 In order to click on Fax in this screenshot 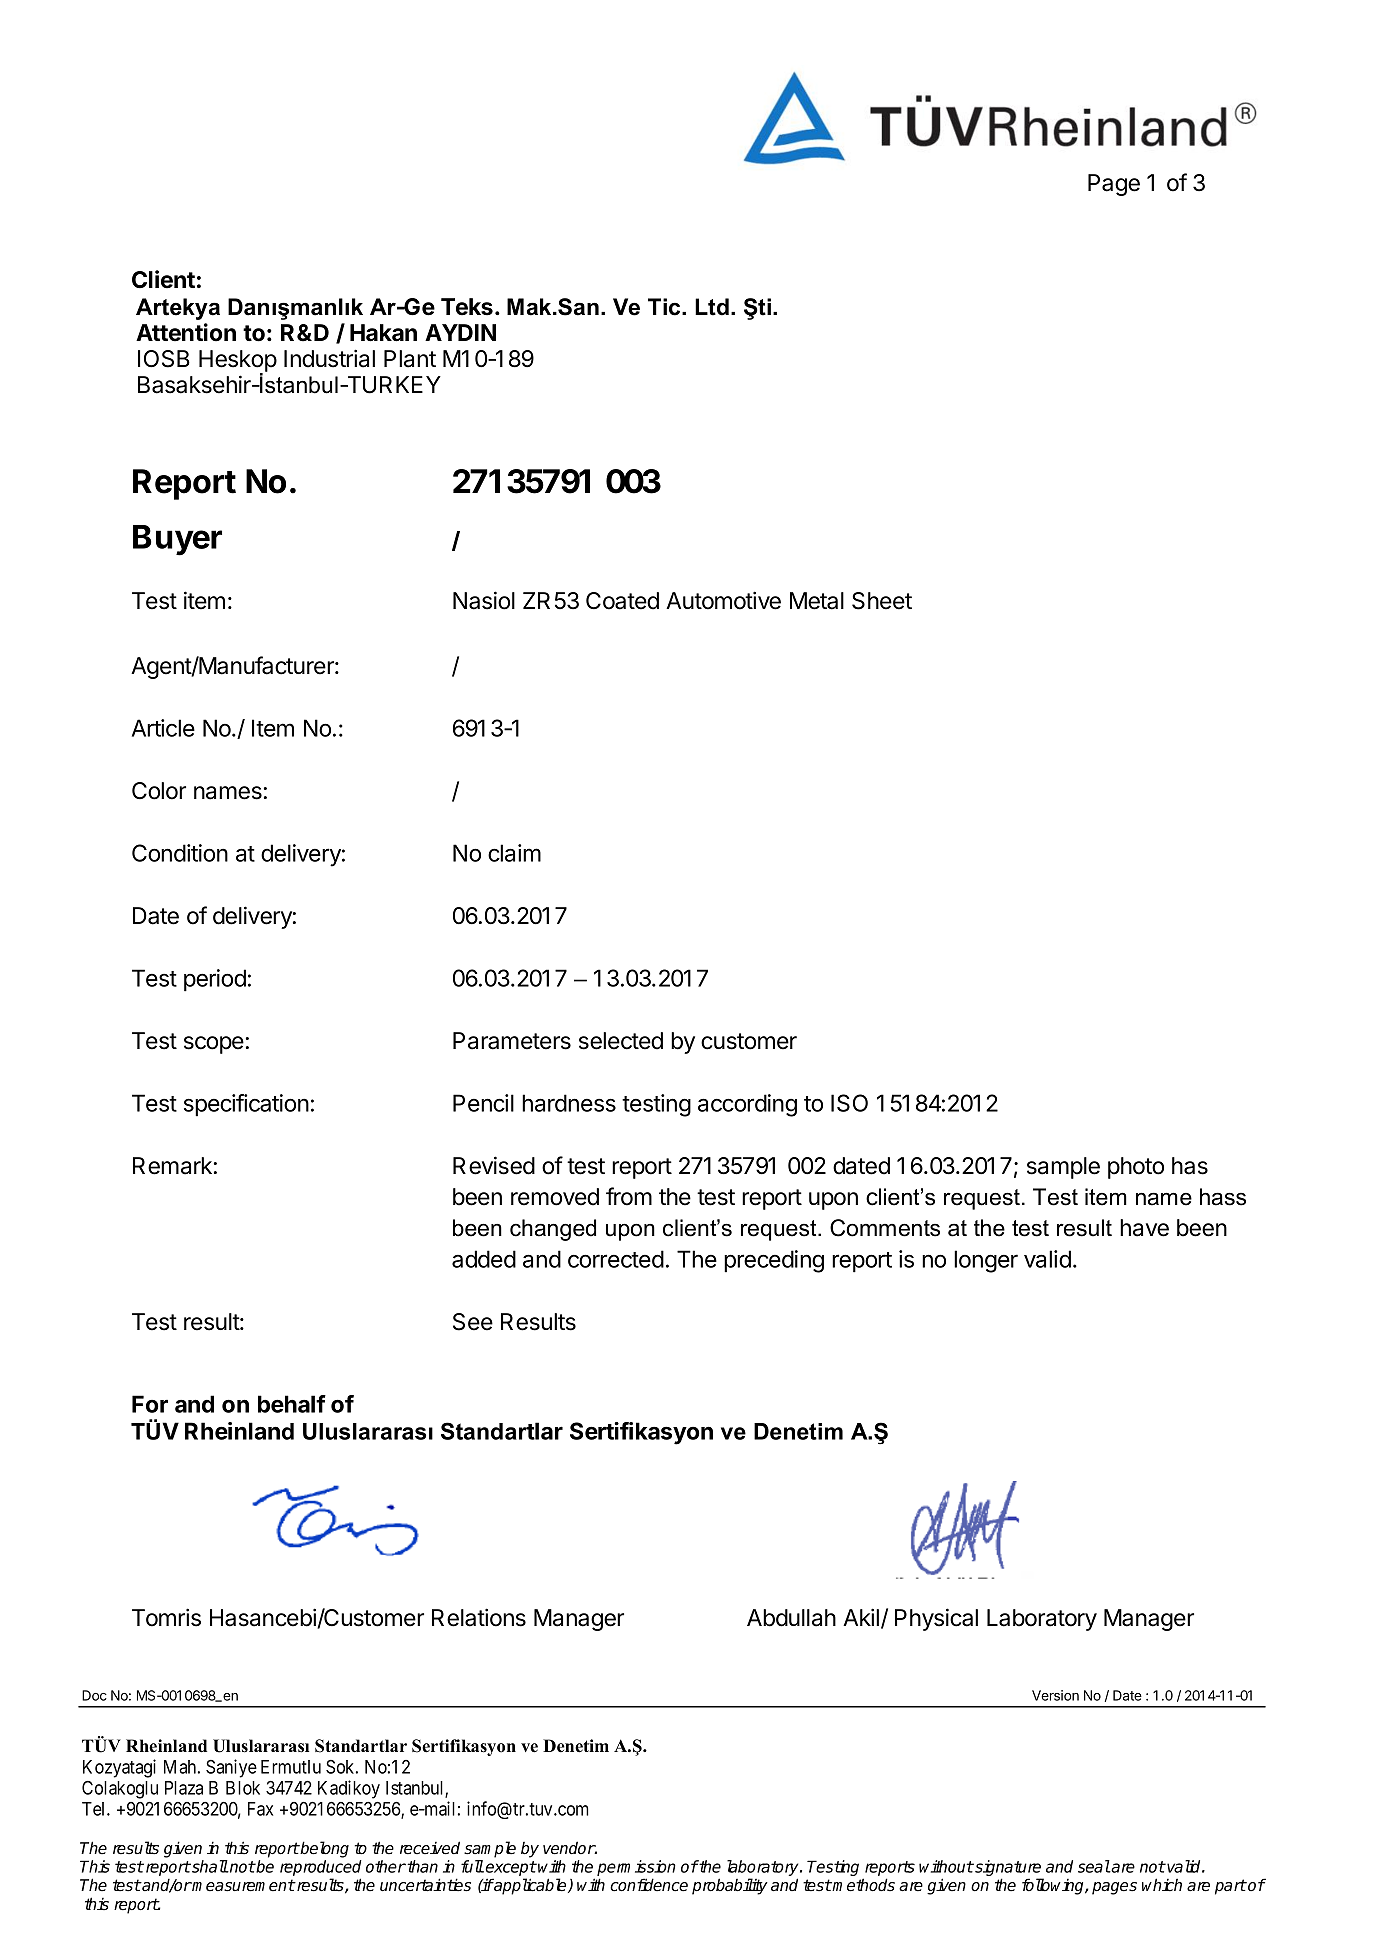, I will do `click(260, 1809)`.
